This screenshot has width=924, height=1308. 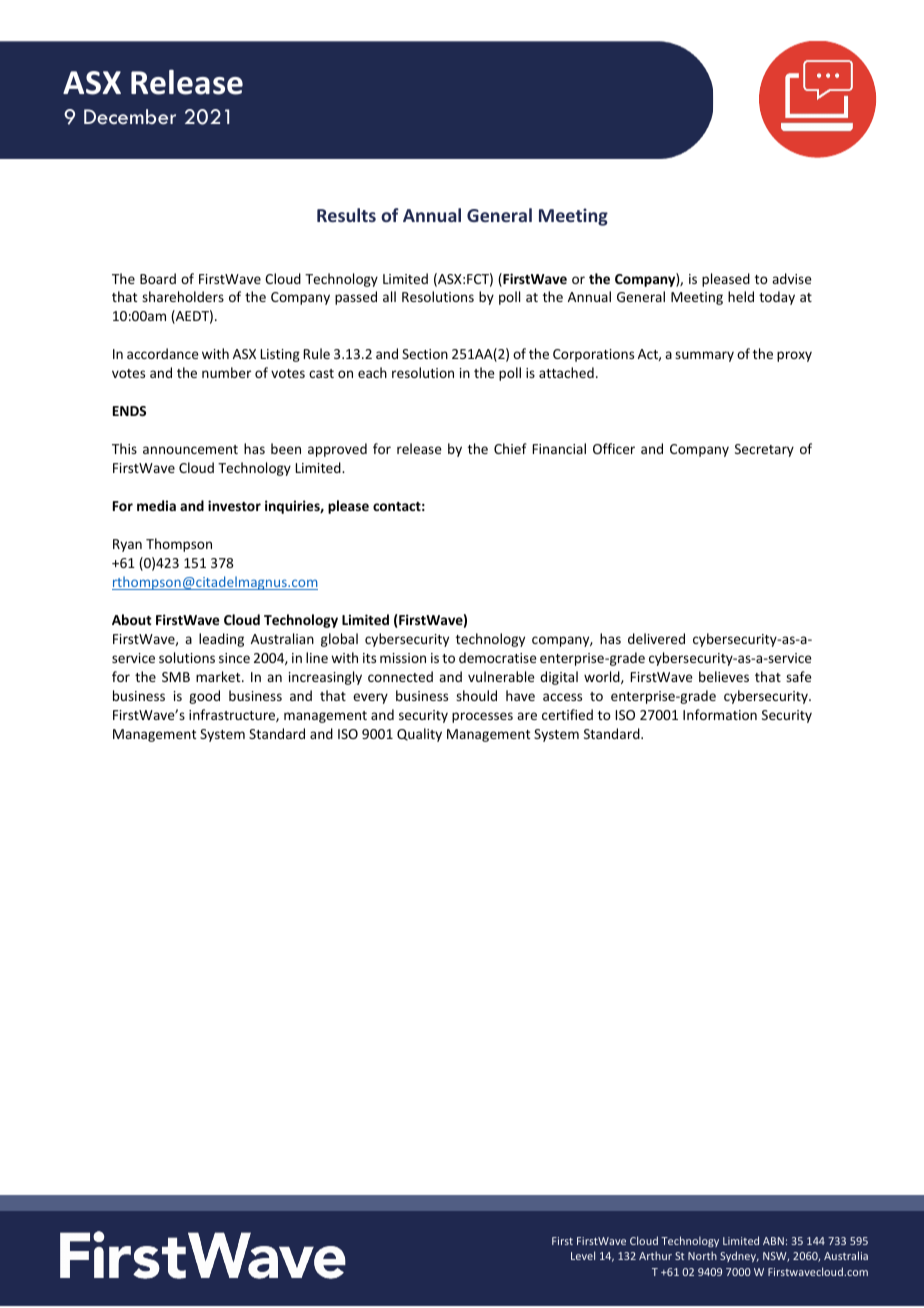 What do you see at coordinates (583, 1255) in the screenshot?
I see `Level` at bounding box center [583, 1255].
